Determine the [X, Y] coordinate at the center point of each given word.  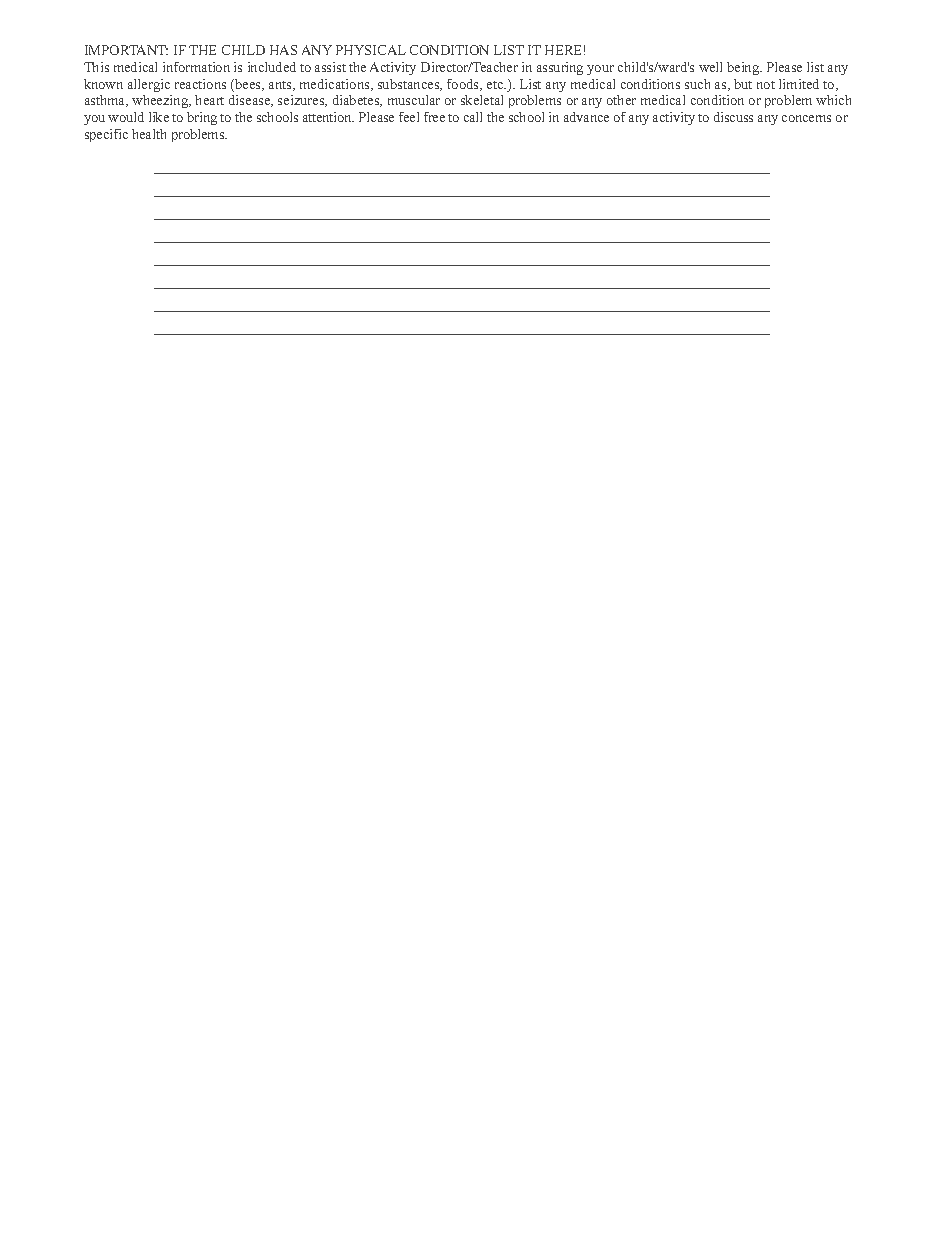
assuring [560, 68]
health [149, 134]
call [473, 117]
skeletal [482, 100]
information [196, 67]
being [744, 68]
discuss [733, 117]
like [159, 117]
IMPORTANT [126, 50]
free [434, 117]
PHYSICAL [371, 50]
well [710, 67]
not [766, 85]
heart [209, 100]
